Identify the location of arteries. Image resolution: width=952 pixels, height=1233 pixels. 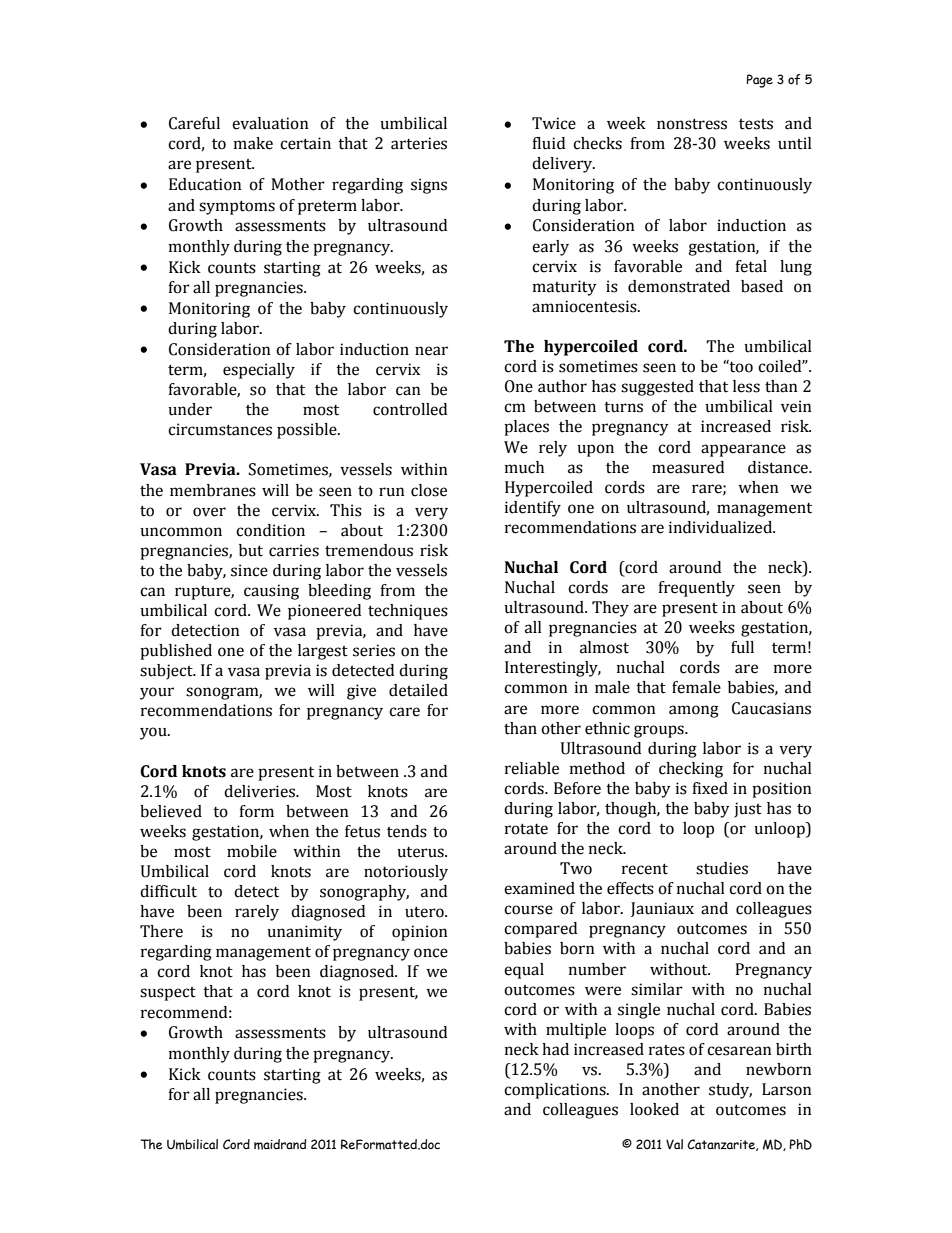
(419, 143).
